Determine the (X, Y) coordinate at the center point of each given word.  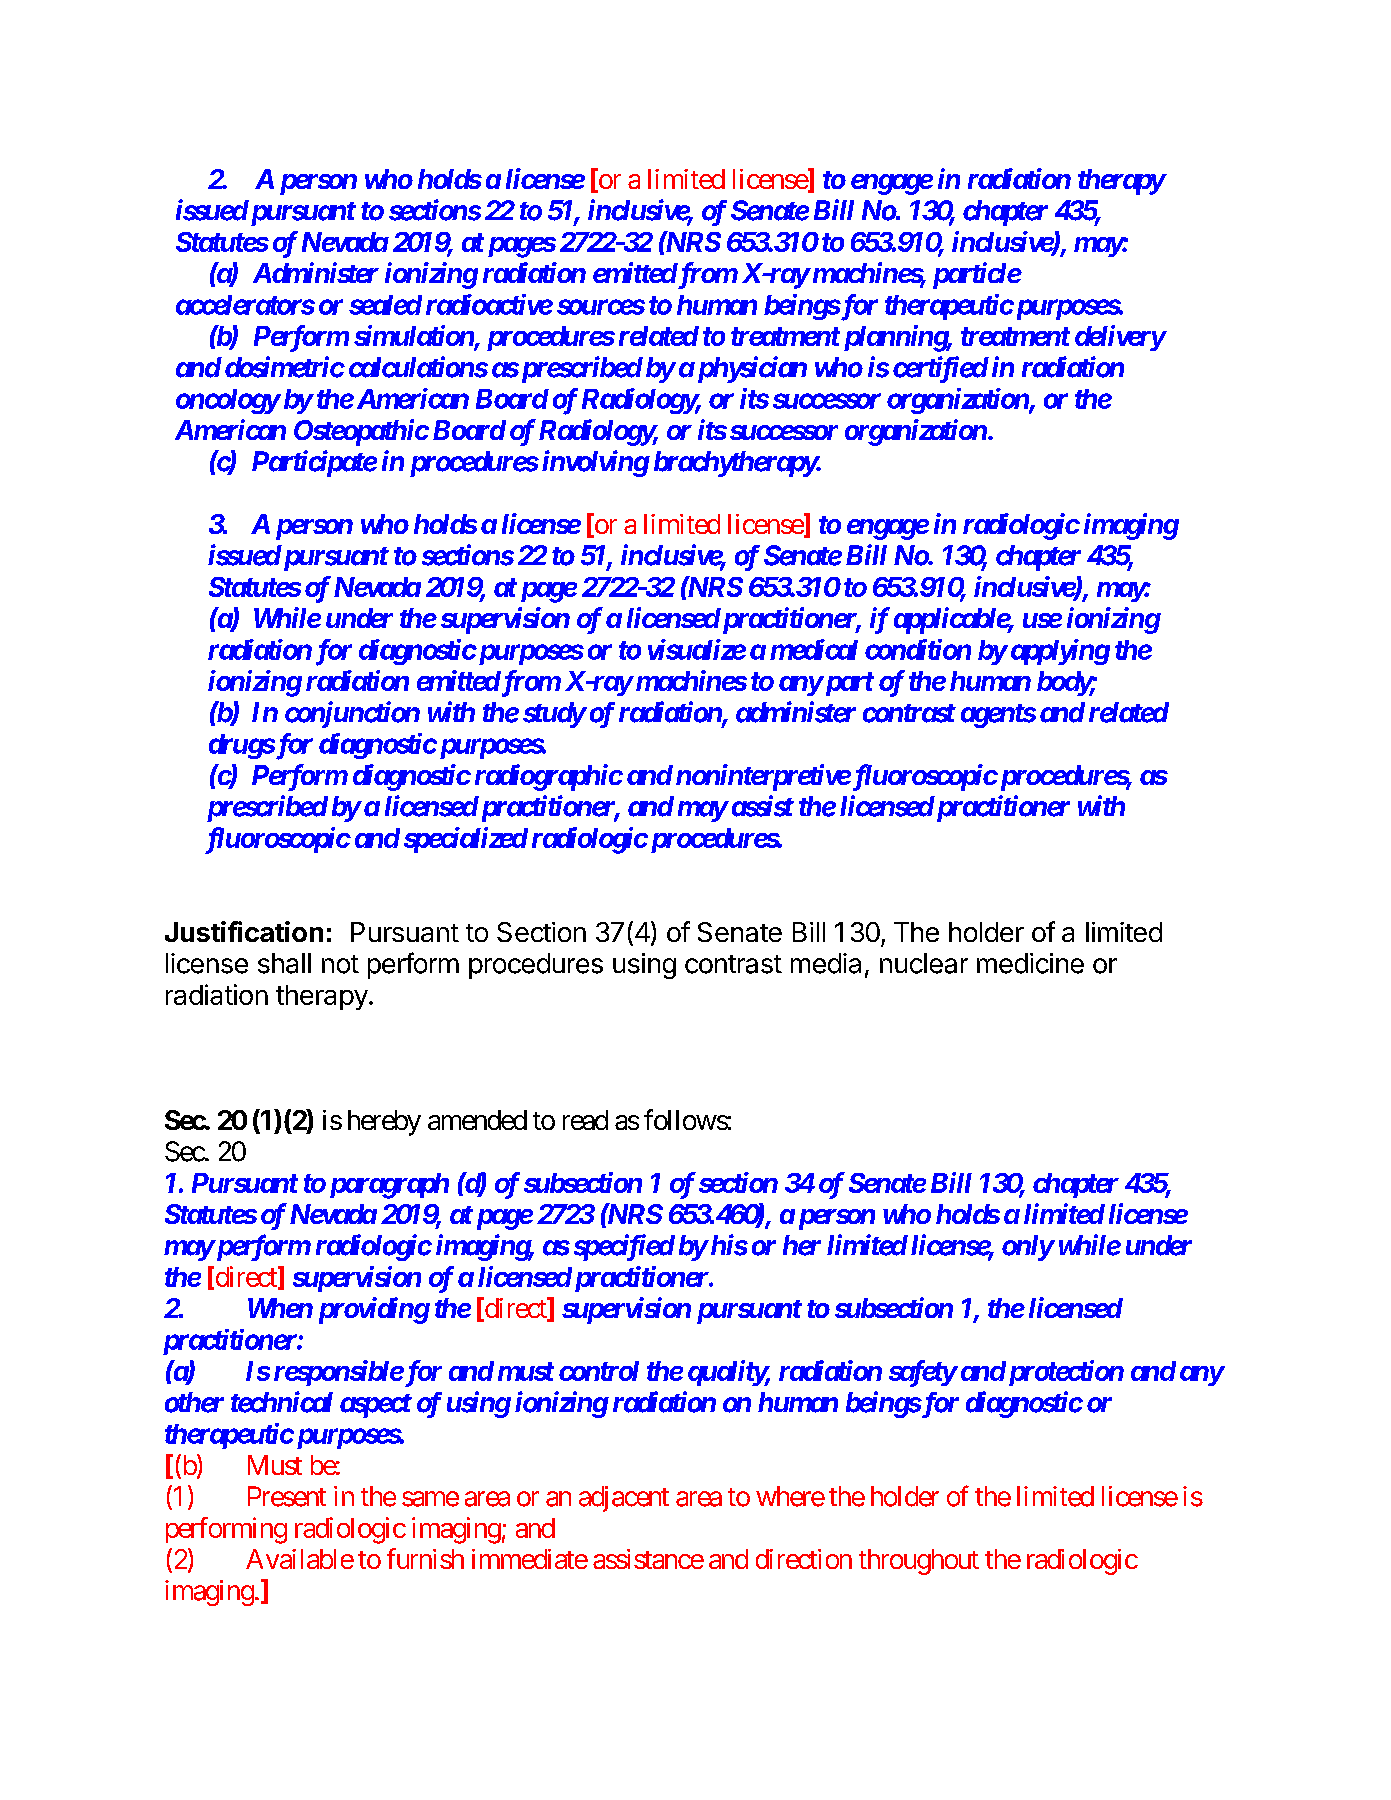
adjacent (624, 1499)
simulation (414, 337)
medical (814, 649)
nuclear (924, 963)
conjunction (352, 714)
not (340, 964)
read (585, 1120)
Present (287, 1496)
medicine (1030, 963)
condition (918, 649)
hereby (384, 1123)
